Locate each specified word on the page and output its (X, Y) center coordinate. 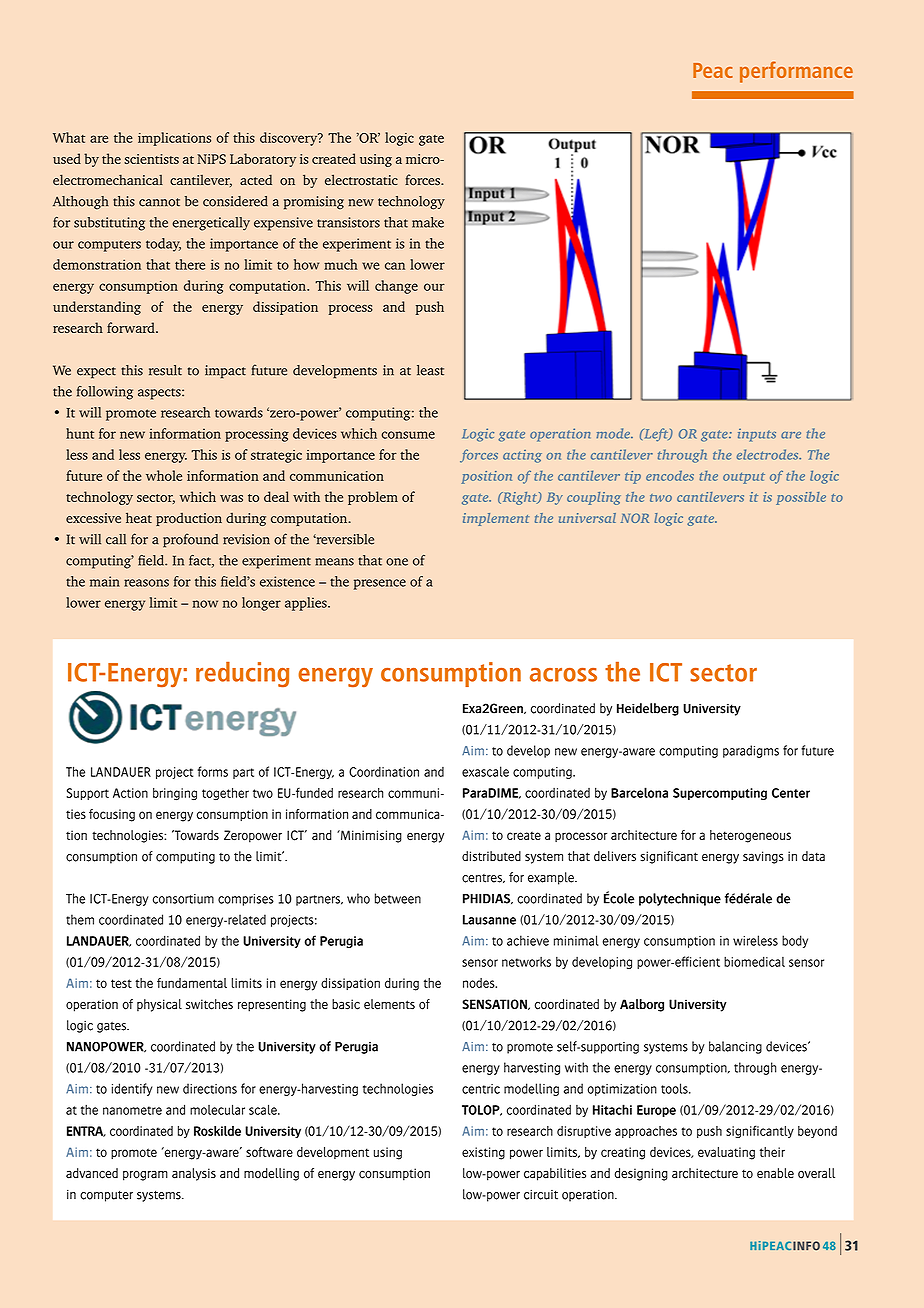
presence (380, 584)
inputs (757, 435)
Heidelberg (648, 709)
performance (796, 72)
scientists (151, 159)
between (398, 898)
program (145, 1175)
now (205, 604)
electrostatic (361, 179)
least (430, 370)
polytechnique (680, 899)
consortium (183, 899)
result (165, 370)
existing (483, 1153)
